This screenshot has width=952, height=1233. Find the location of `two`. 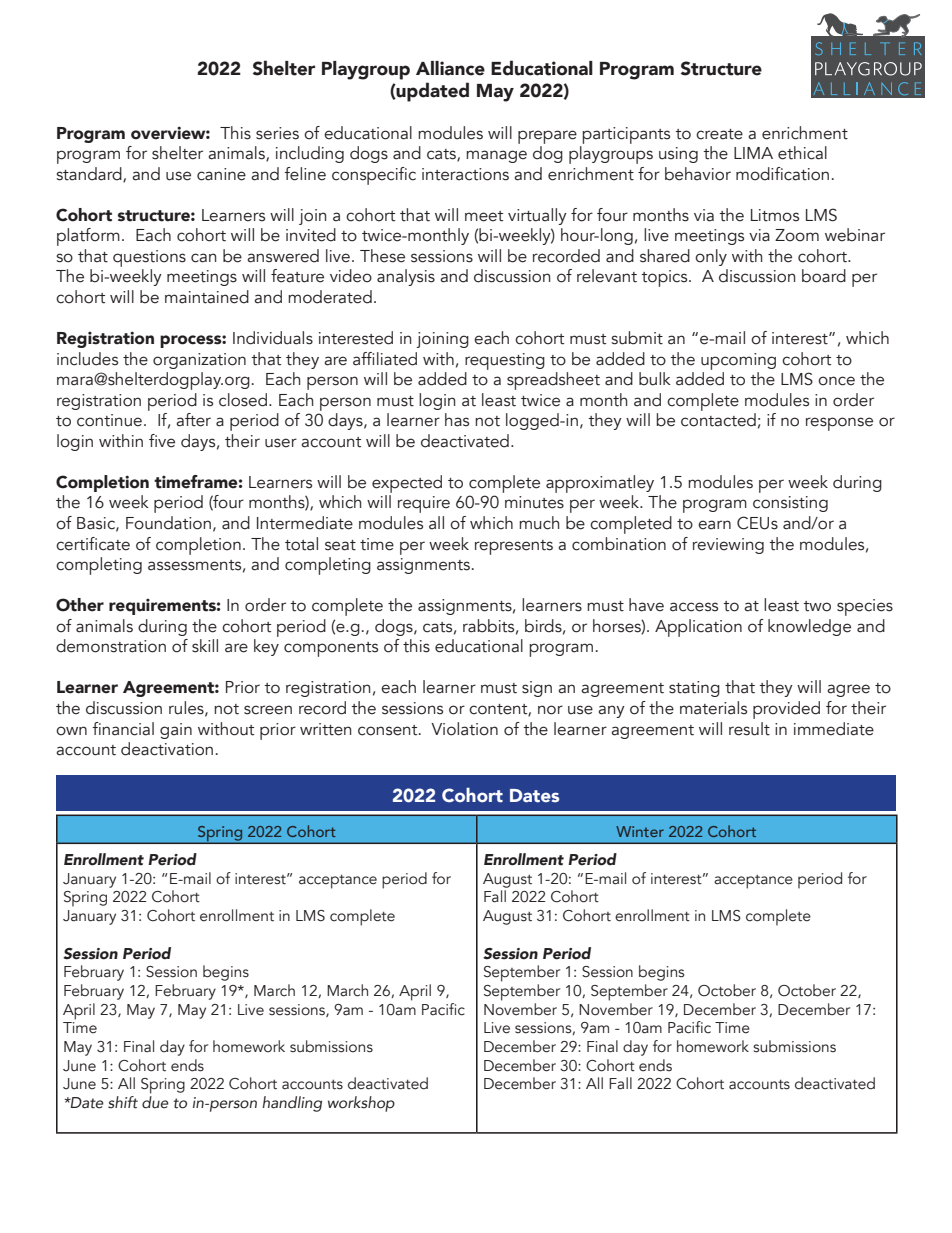

two is located at coordinates (817, 606).
